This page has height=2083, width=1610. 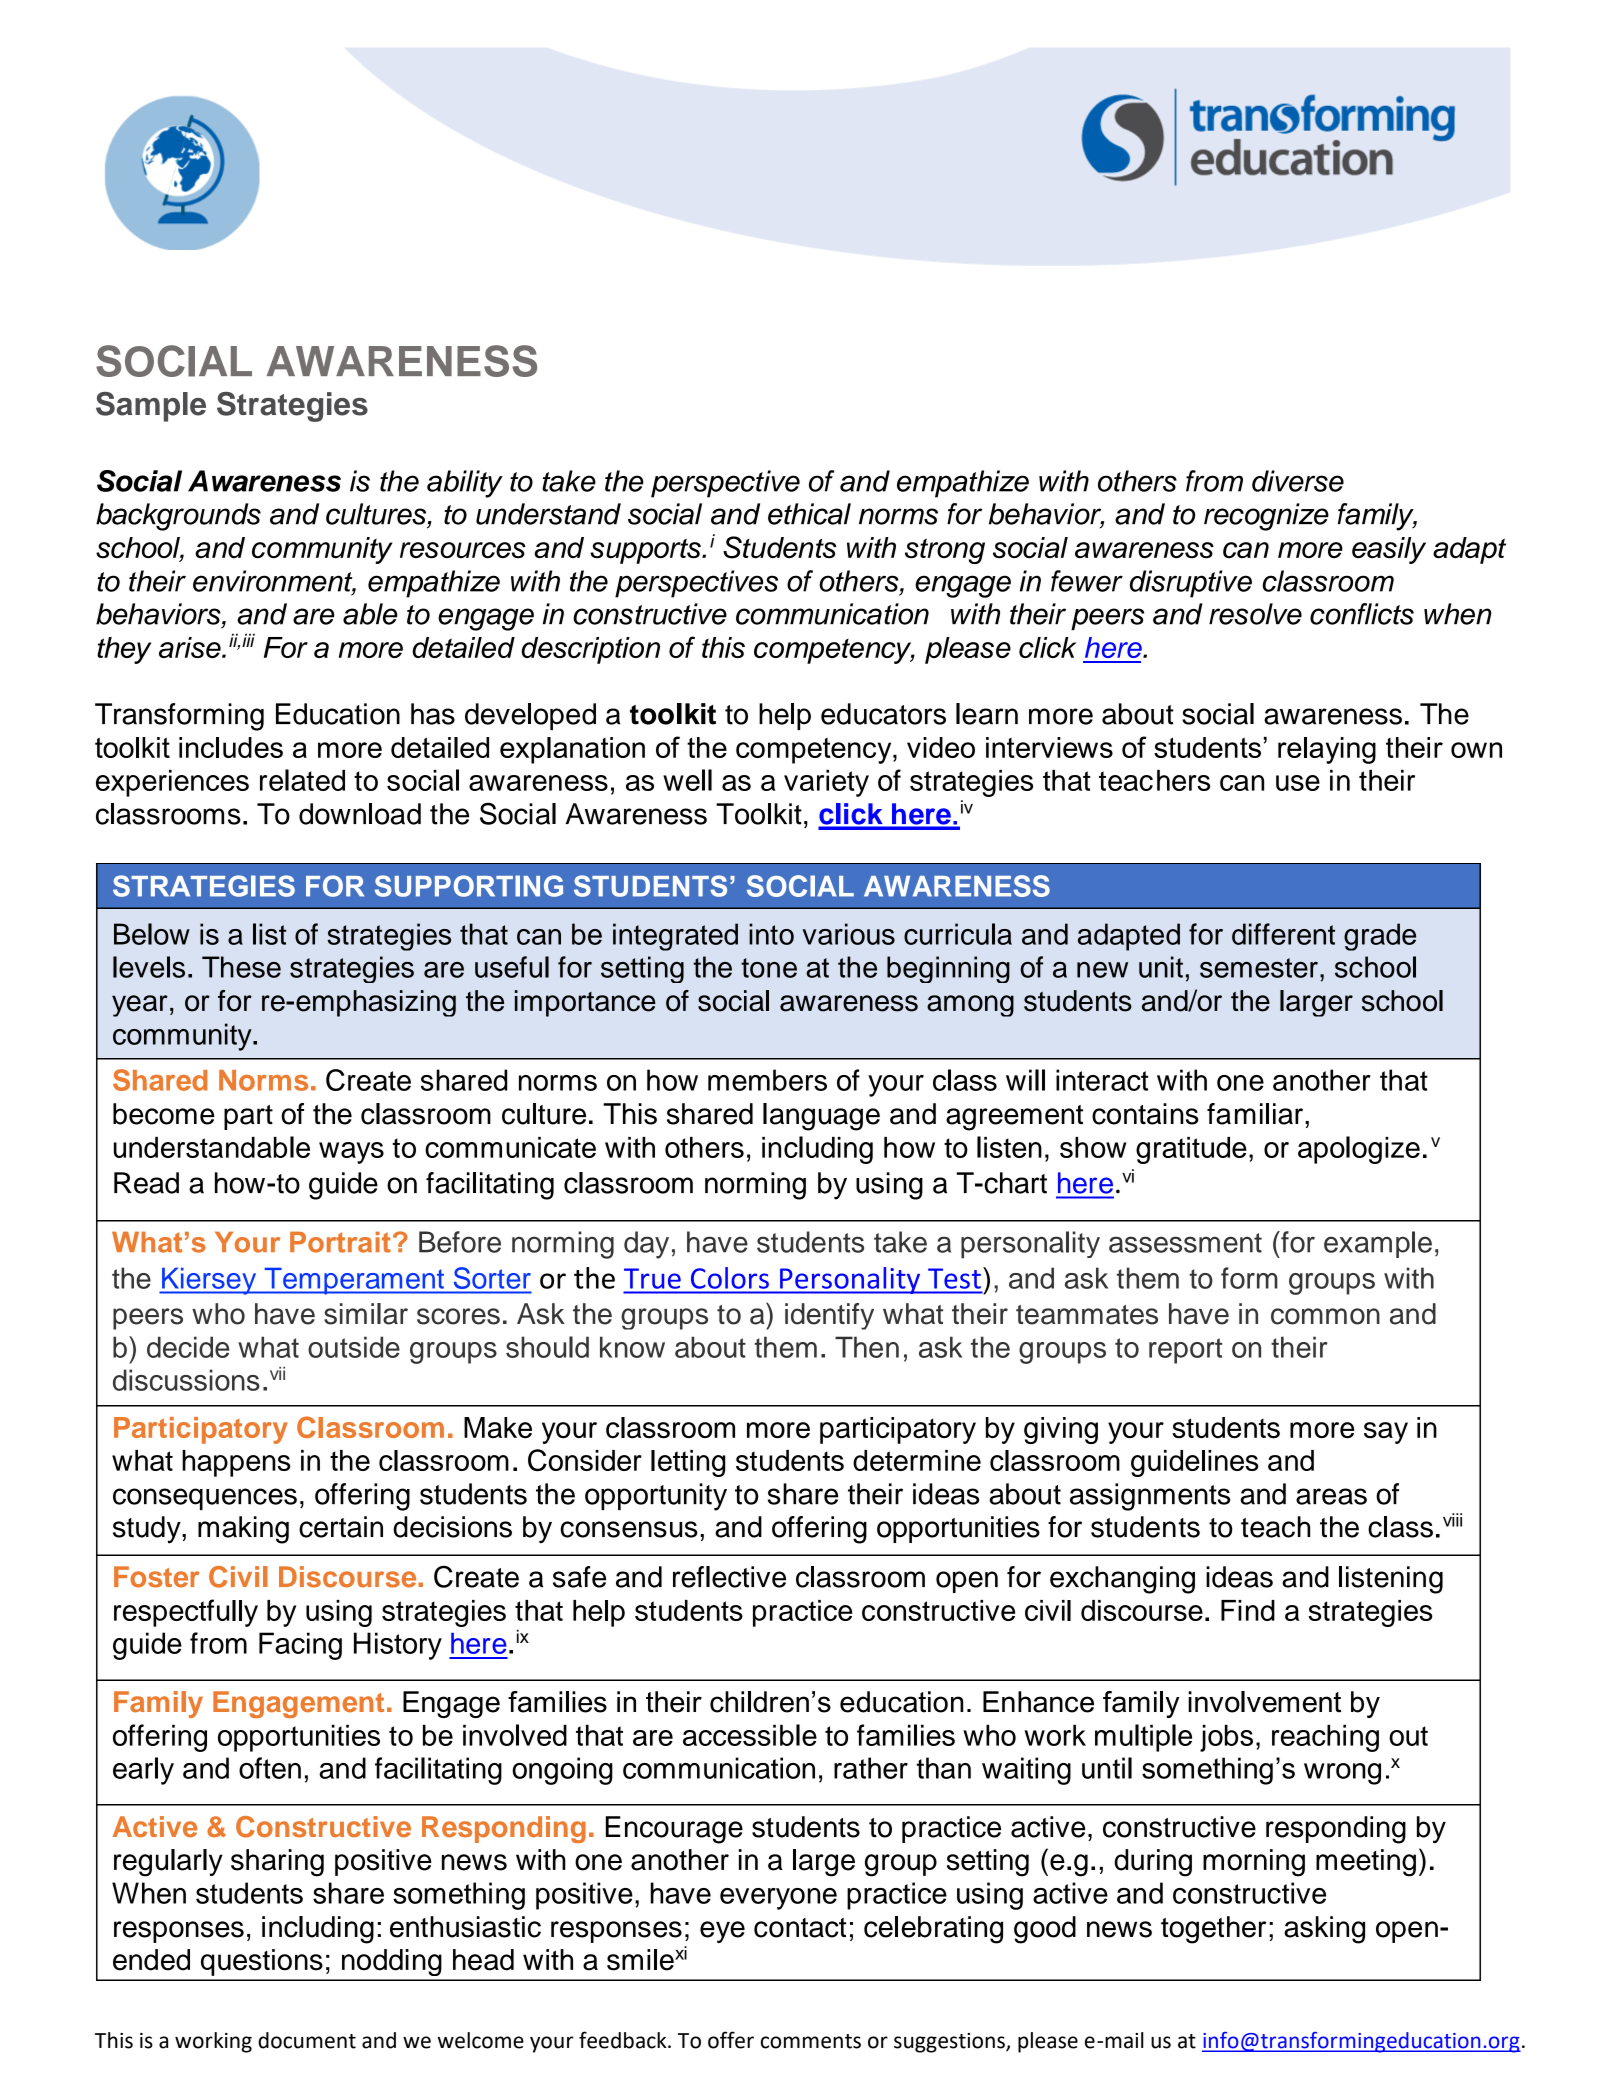 What do you see at coordinates (178, 517) in the page?
I see `backgrounds` at bounding box center [178, 517].
